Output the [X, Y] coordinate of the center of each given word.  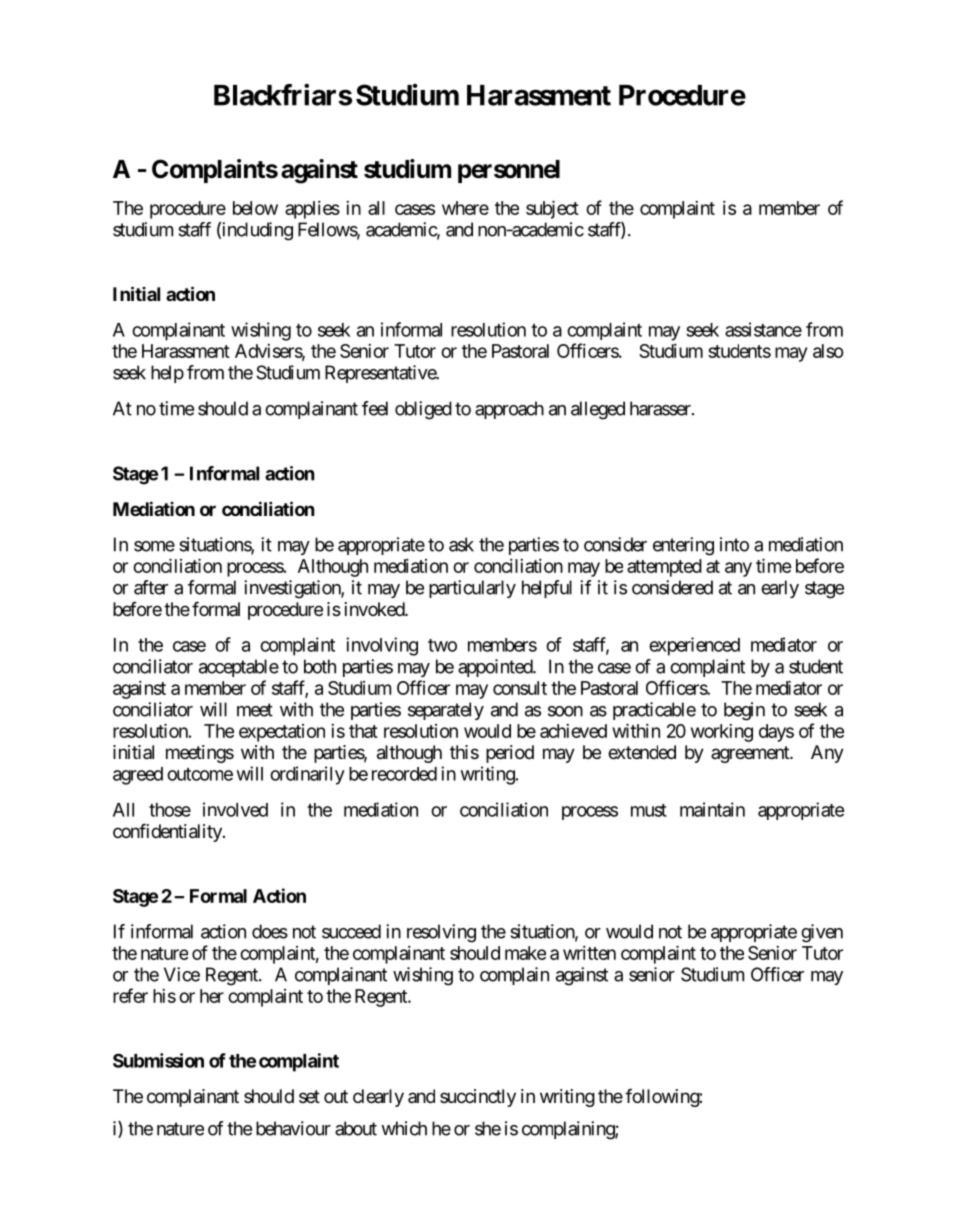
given [822, 933]
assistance [763, 329]
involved [235, 809]
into [734, 544]
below [255, 208]
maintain [712, 809]
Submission [158, 1060]
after [151, 587]
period [510, 754]
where [465, 208]
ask [461, 544]
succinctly [478, 1098]
